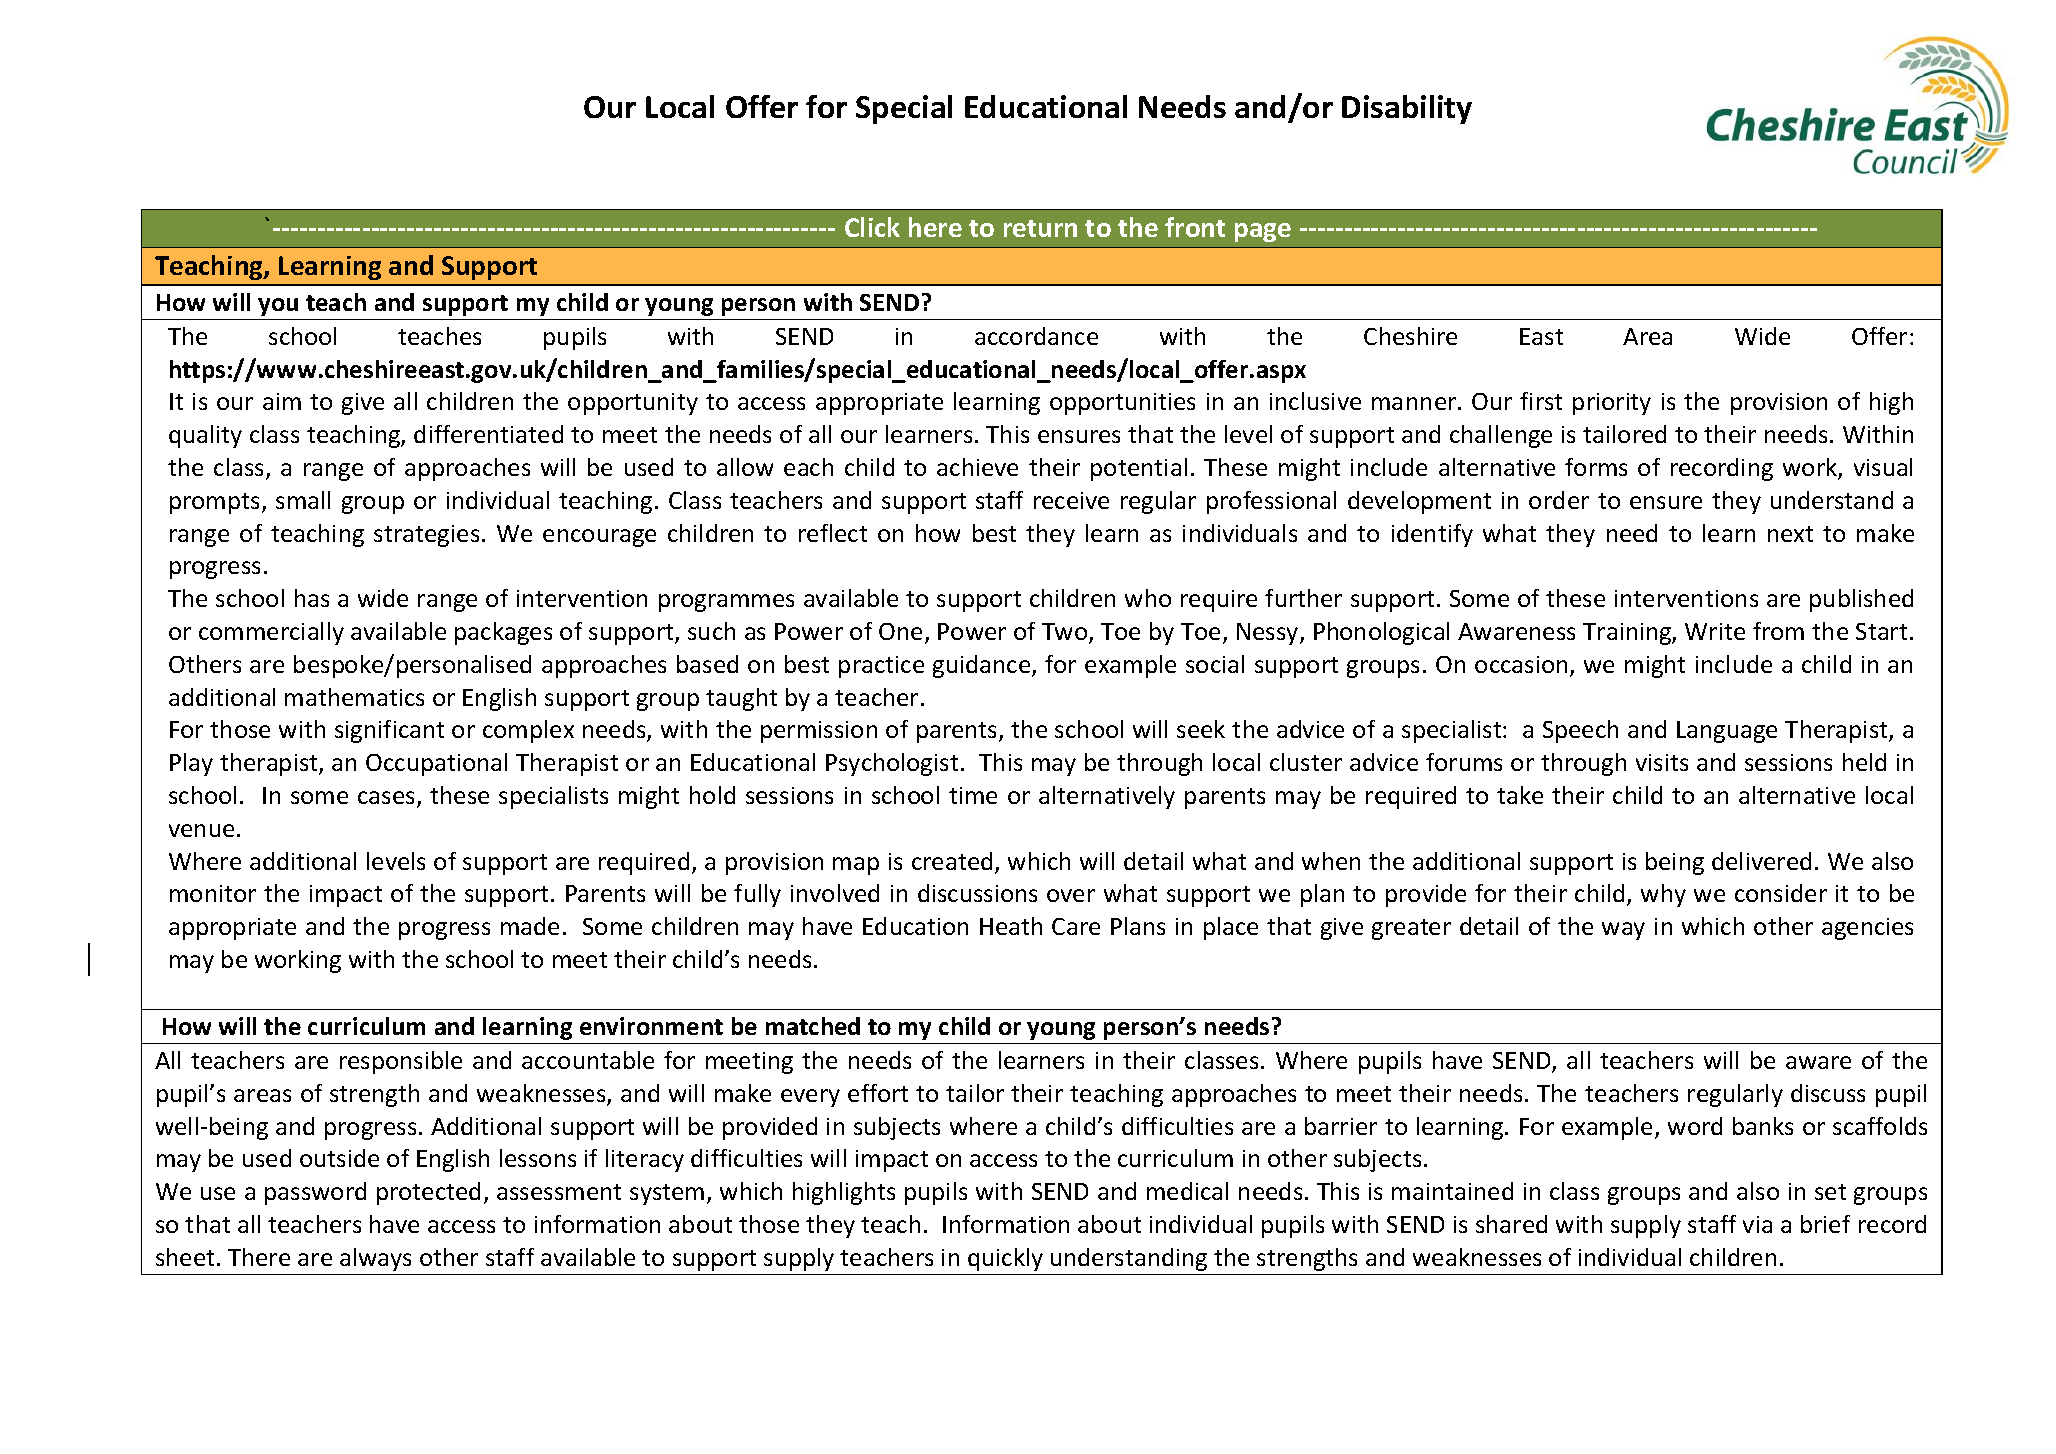 The height and width of the screenshot is (1454, 2056). Describe the element at coordinates (1122, 404) in the screenshot. I see `opportunities` at that location.
